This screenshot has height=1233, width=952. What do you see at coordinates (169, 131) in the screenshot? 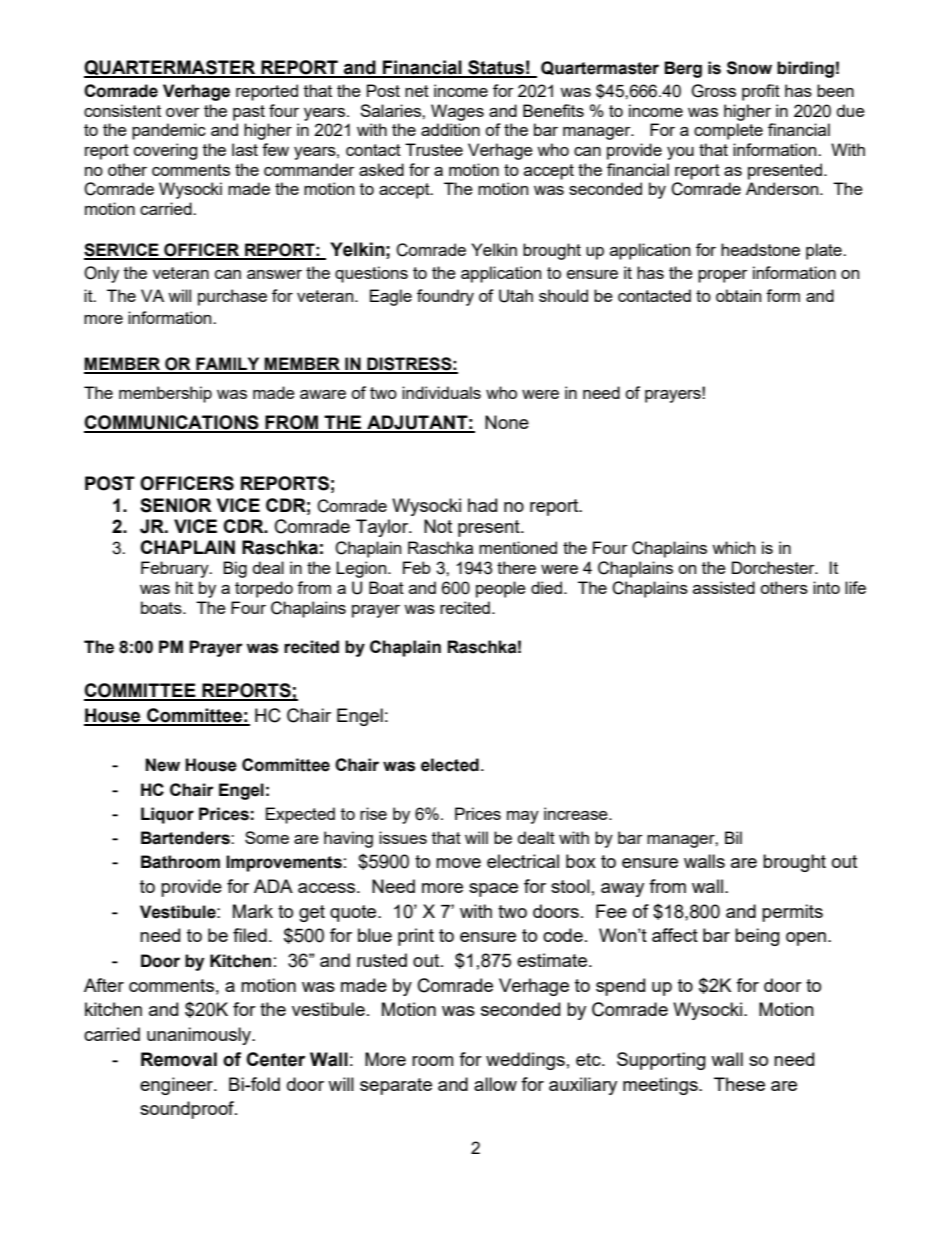
I see `pandemic` at bounding box center [169, 131].
